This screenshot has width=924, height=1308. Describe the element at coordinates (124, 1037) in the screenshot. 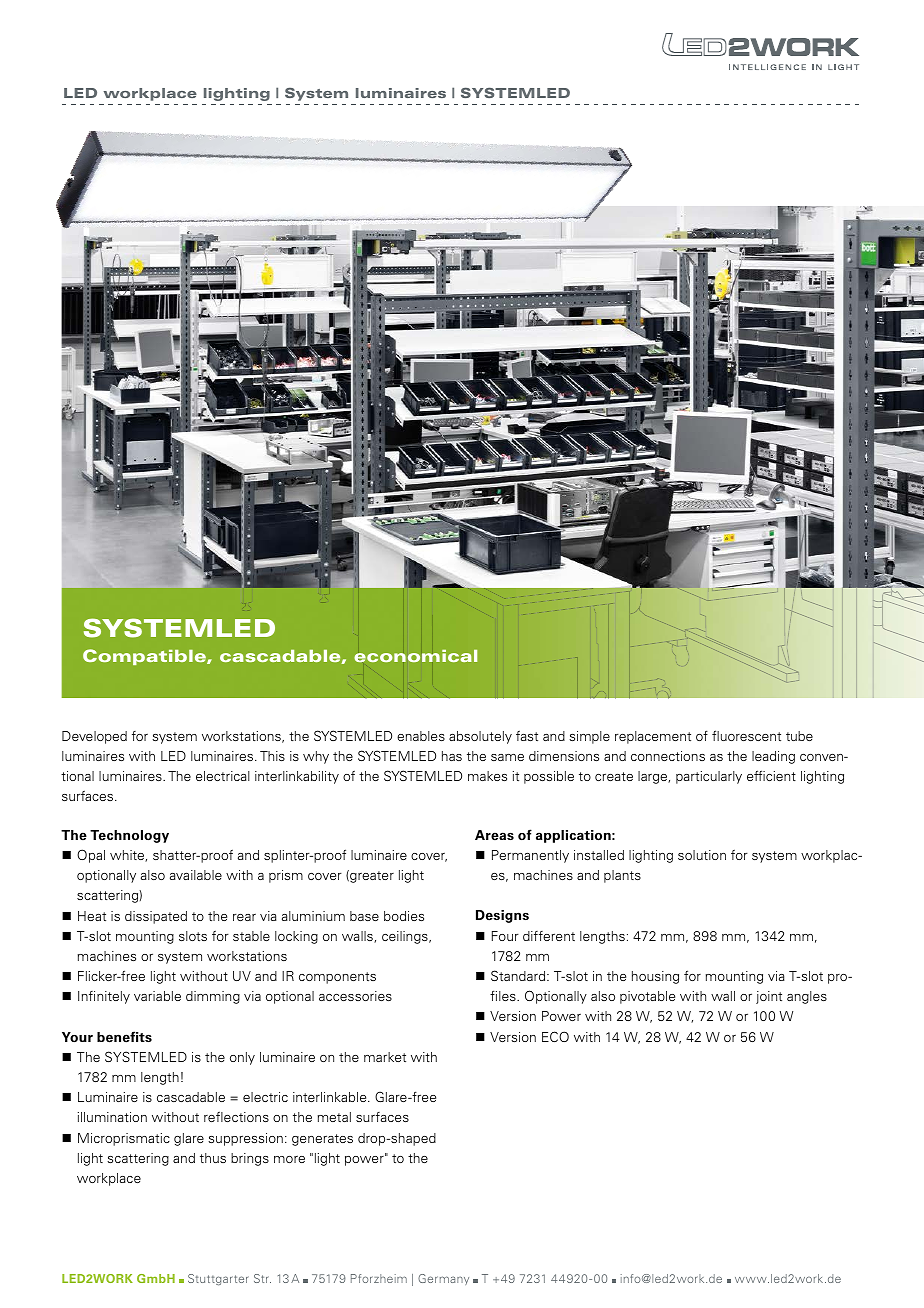

I see `benefits` at that location.
